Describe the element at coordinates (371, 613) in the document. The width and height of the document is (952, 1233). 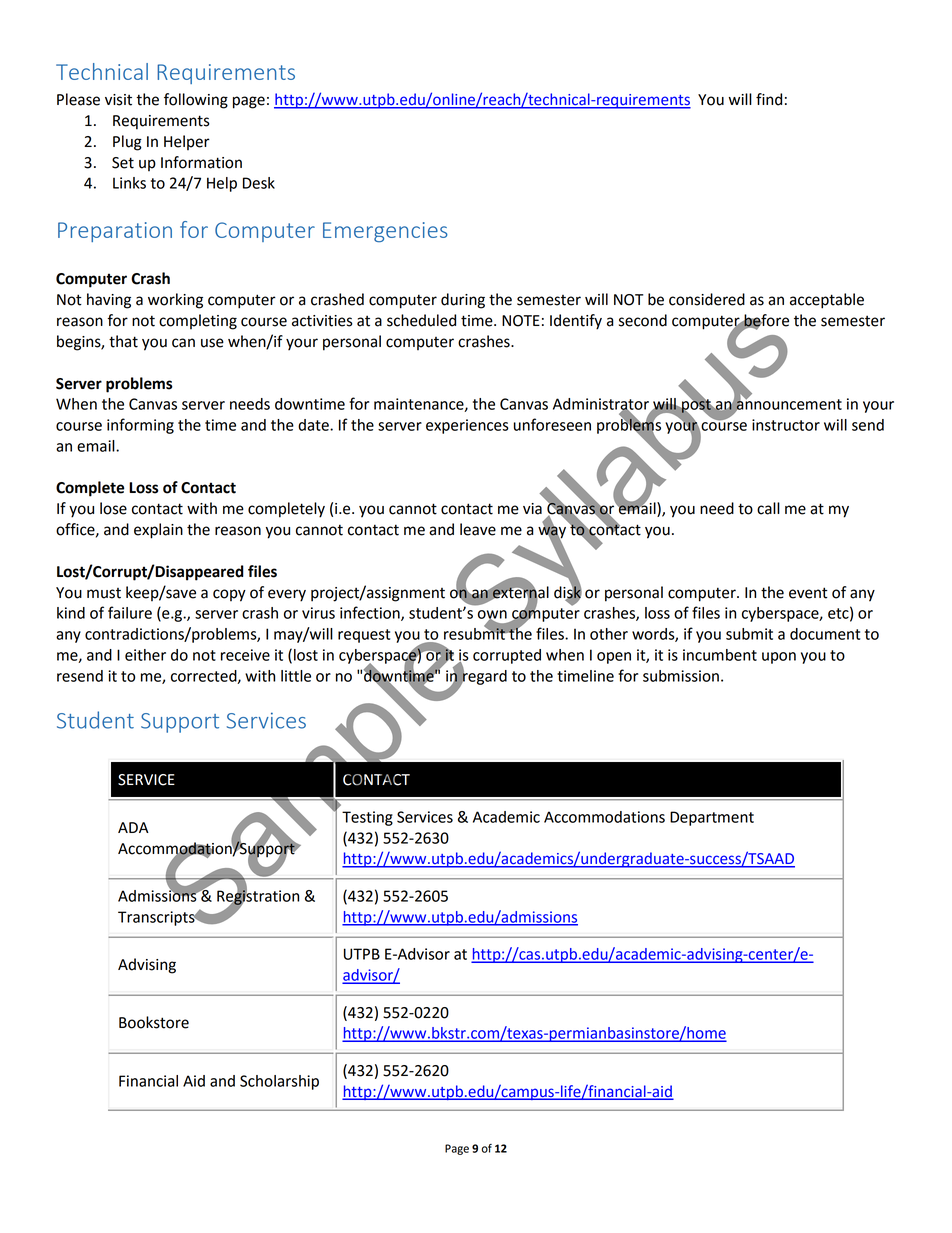
I see `infection` at that location.
